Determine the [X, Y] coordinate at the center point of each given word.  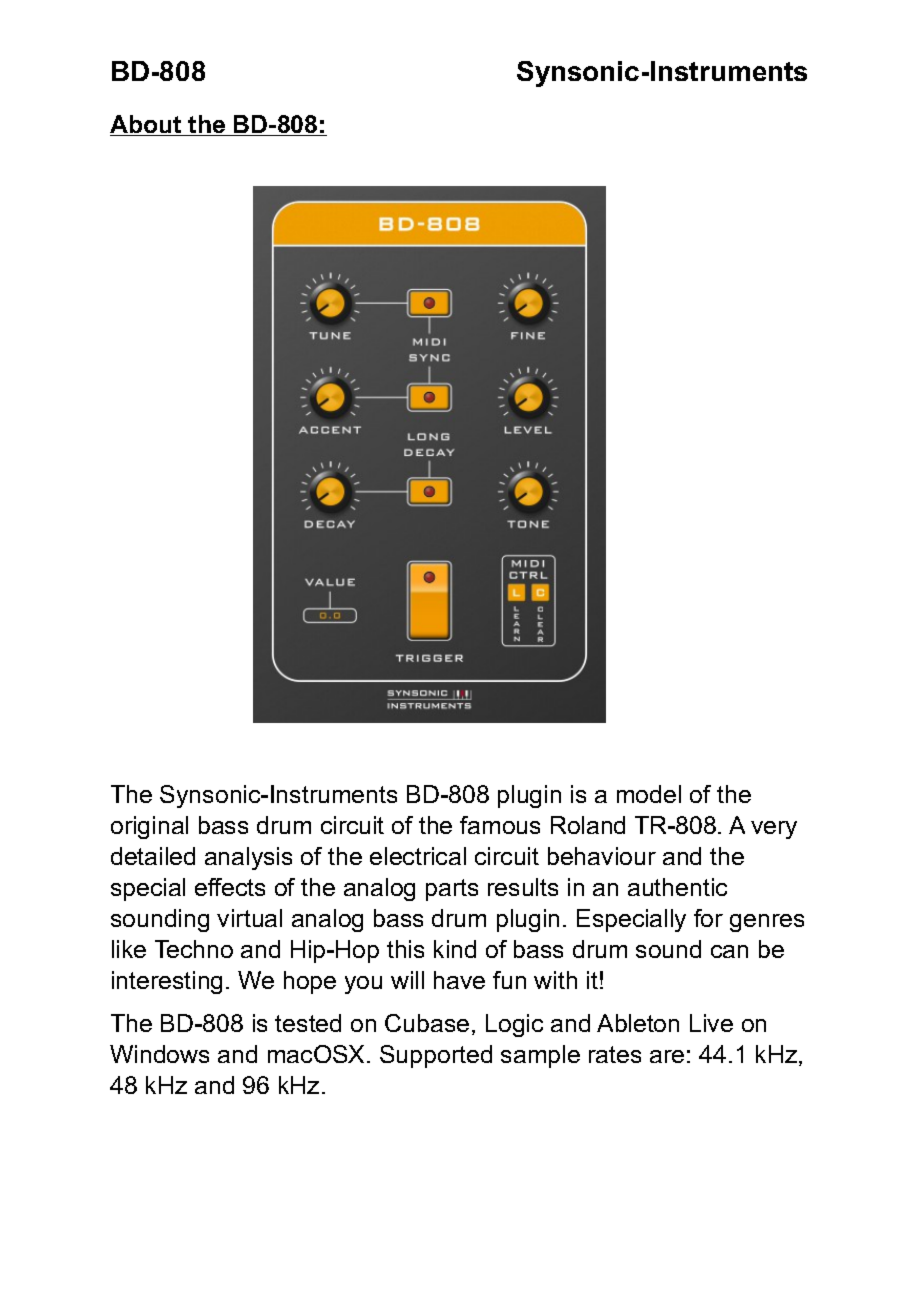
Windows [159, 1054]
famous [500, 825]
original [149, 827]
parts [452, 890]
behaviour [602, 856]
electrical [418, 856]
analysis [248, 858]
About [147, 125]
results [523, 887]
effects [230, 887]
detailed [153, 856]
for [708, 918]
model [649, 794]
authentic [677, 887]
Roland [588, 825]
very [774, 830]
